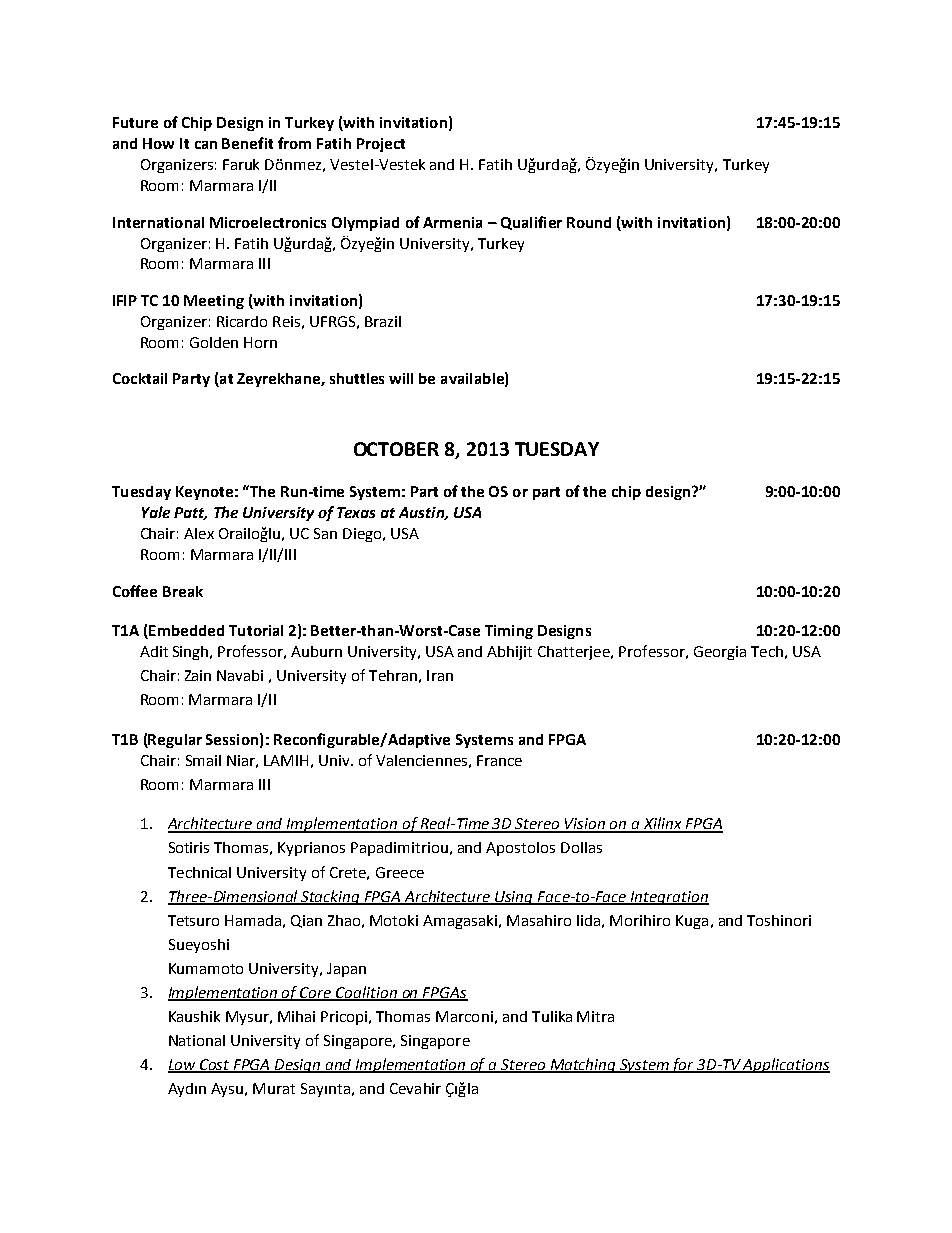 The image size is (952, 1233). What do you see at coordinates (215, 1065) in the image?
I see `Cost` at bounding box center [215, 1065].
